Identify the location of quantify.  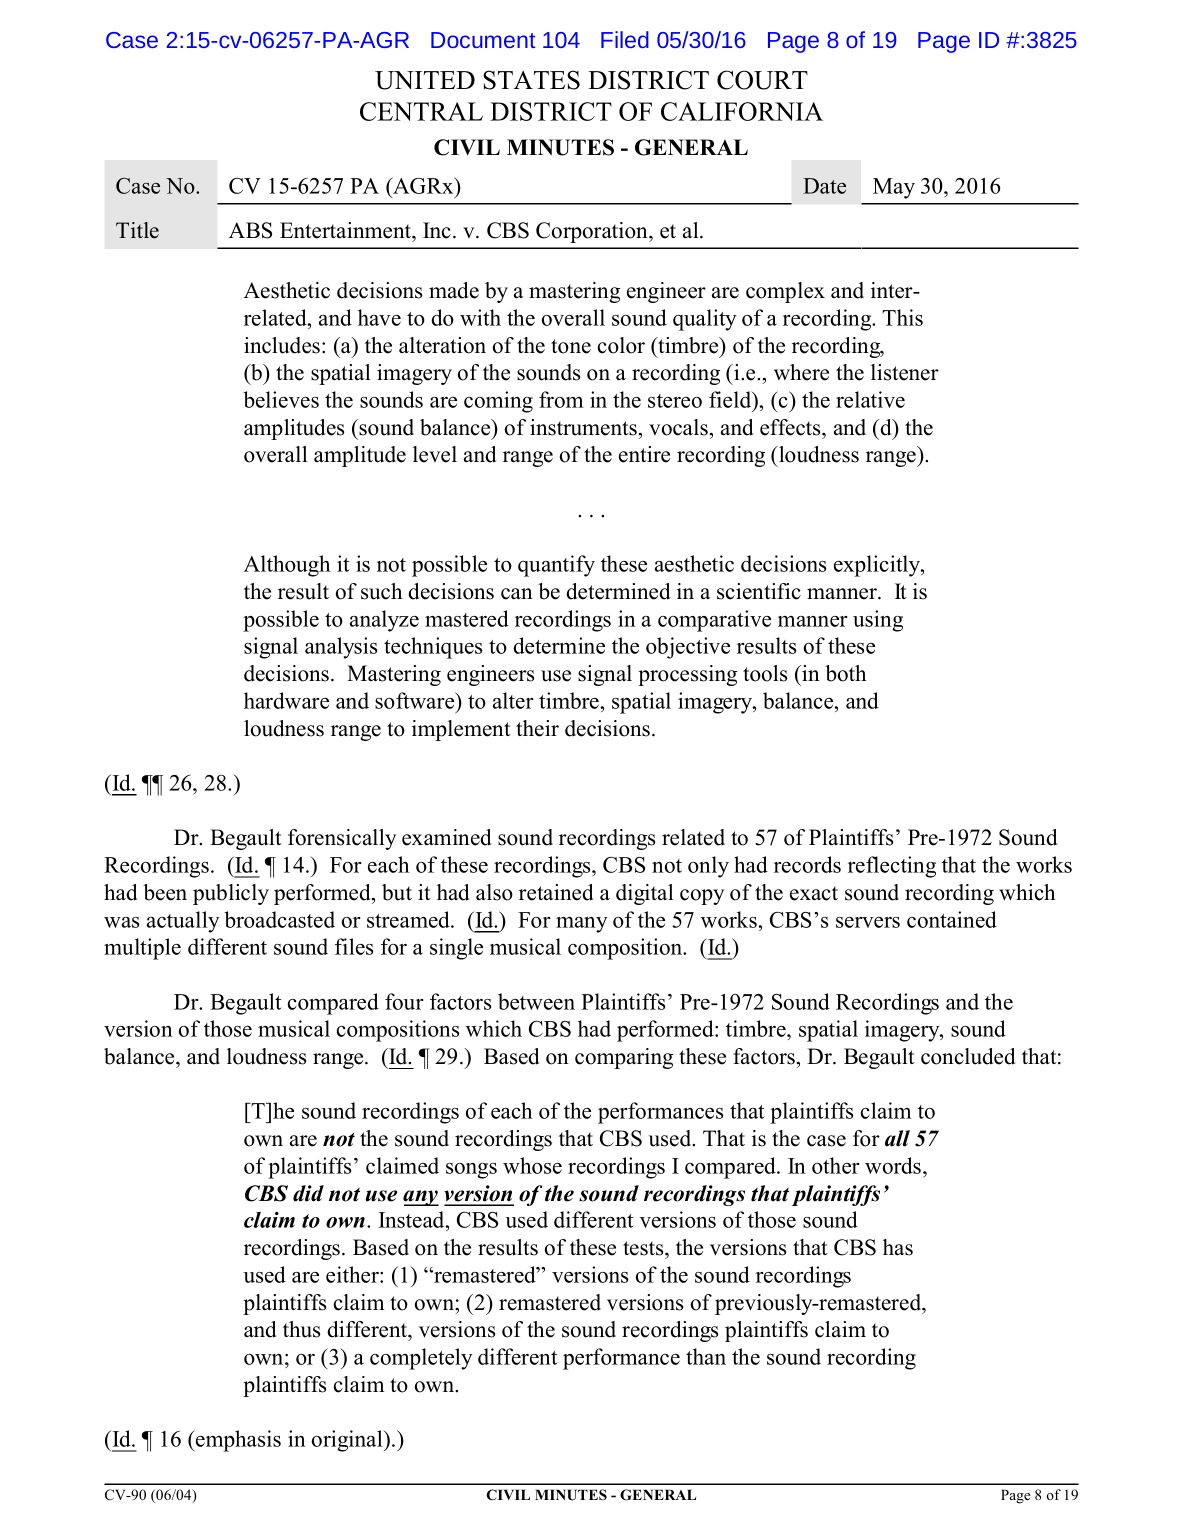
(556, 566).
